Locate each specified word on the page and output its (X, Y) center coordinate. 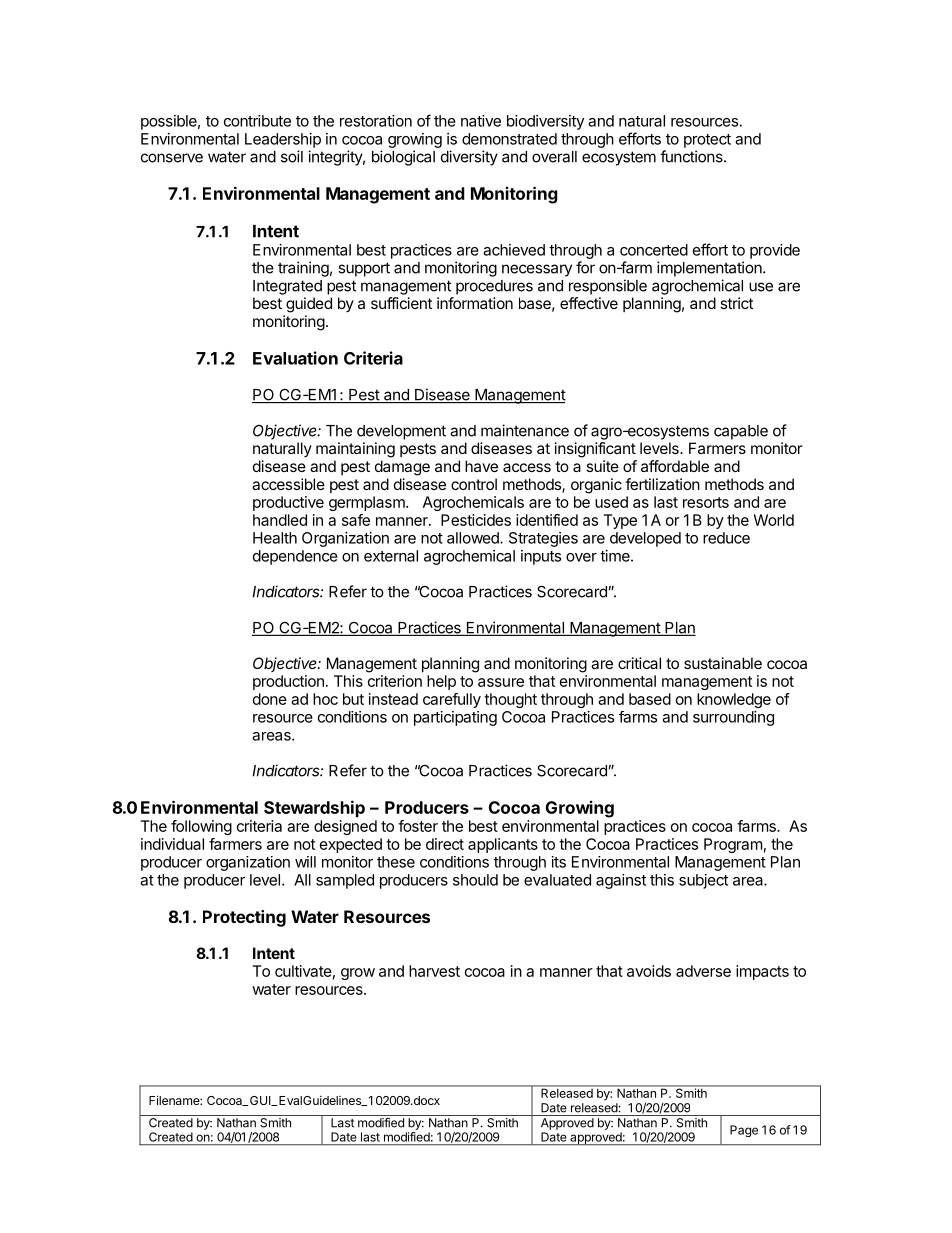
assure (501, 682)
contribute (257, 121)
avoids (649, 971)
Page (744, 1131)
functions (692, 156)
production (288, 682)
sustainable (723, 663)
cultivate (303, 971)
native (481, 121)
